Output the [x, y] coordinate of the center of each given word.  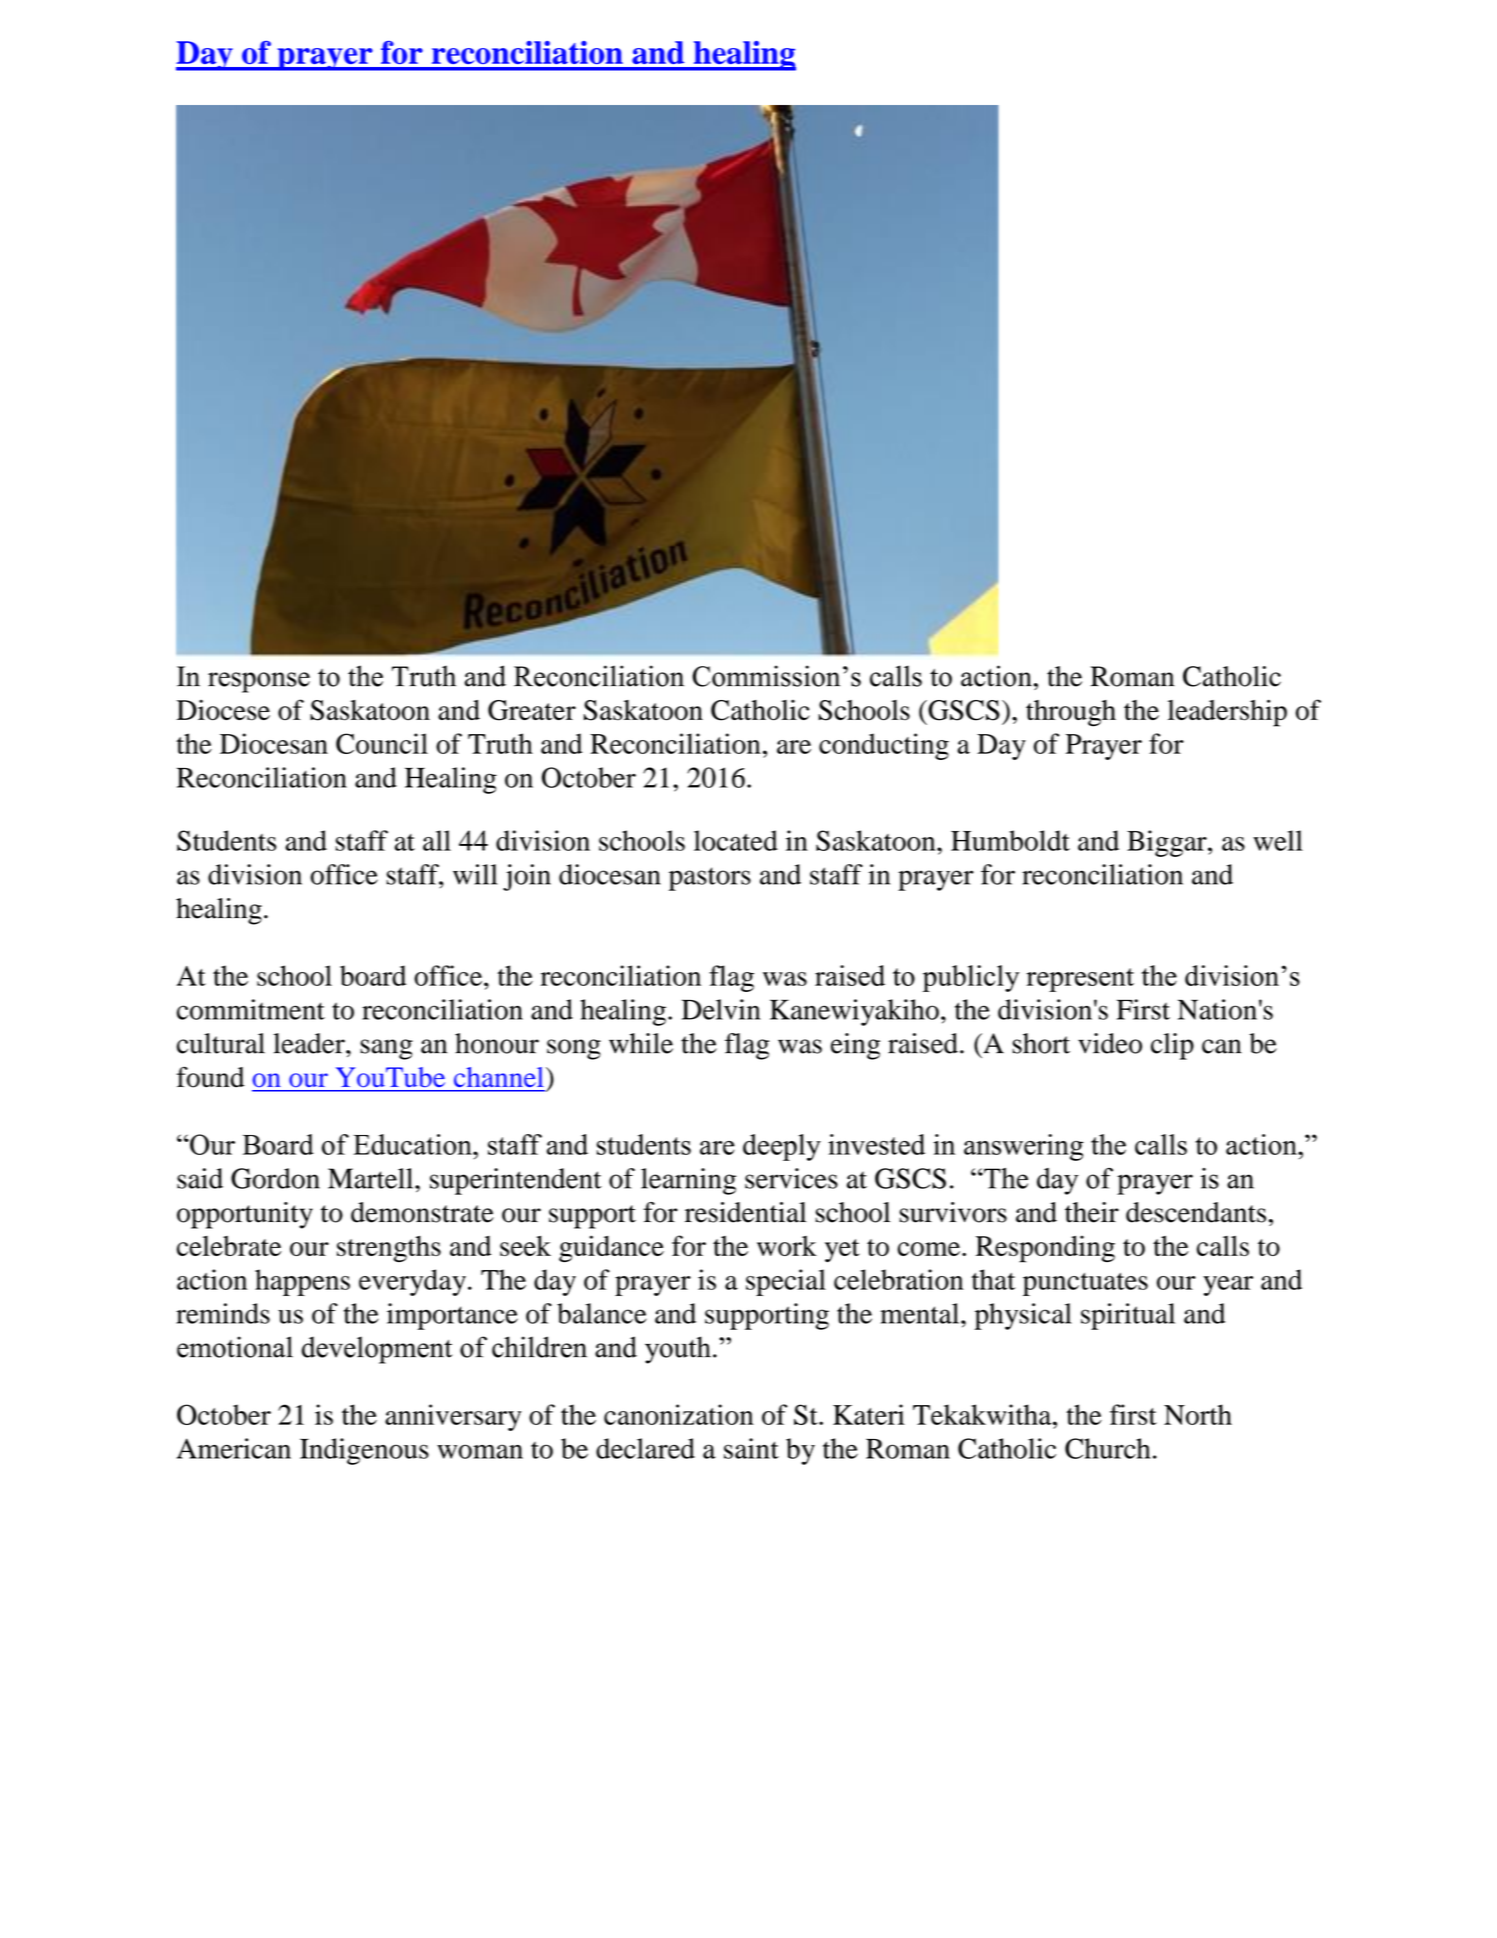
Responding [1045, 1249]
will [475, 874]
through [1071, 713]
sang [386, 1049]
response [259, 682]
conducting [884, 746]
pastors [710, 879]
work [787, 1246]
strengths [389, 1249]
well [1278, 840]
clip [1172, 1046]
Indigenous [364, 1451]
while [641, 1043]
